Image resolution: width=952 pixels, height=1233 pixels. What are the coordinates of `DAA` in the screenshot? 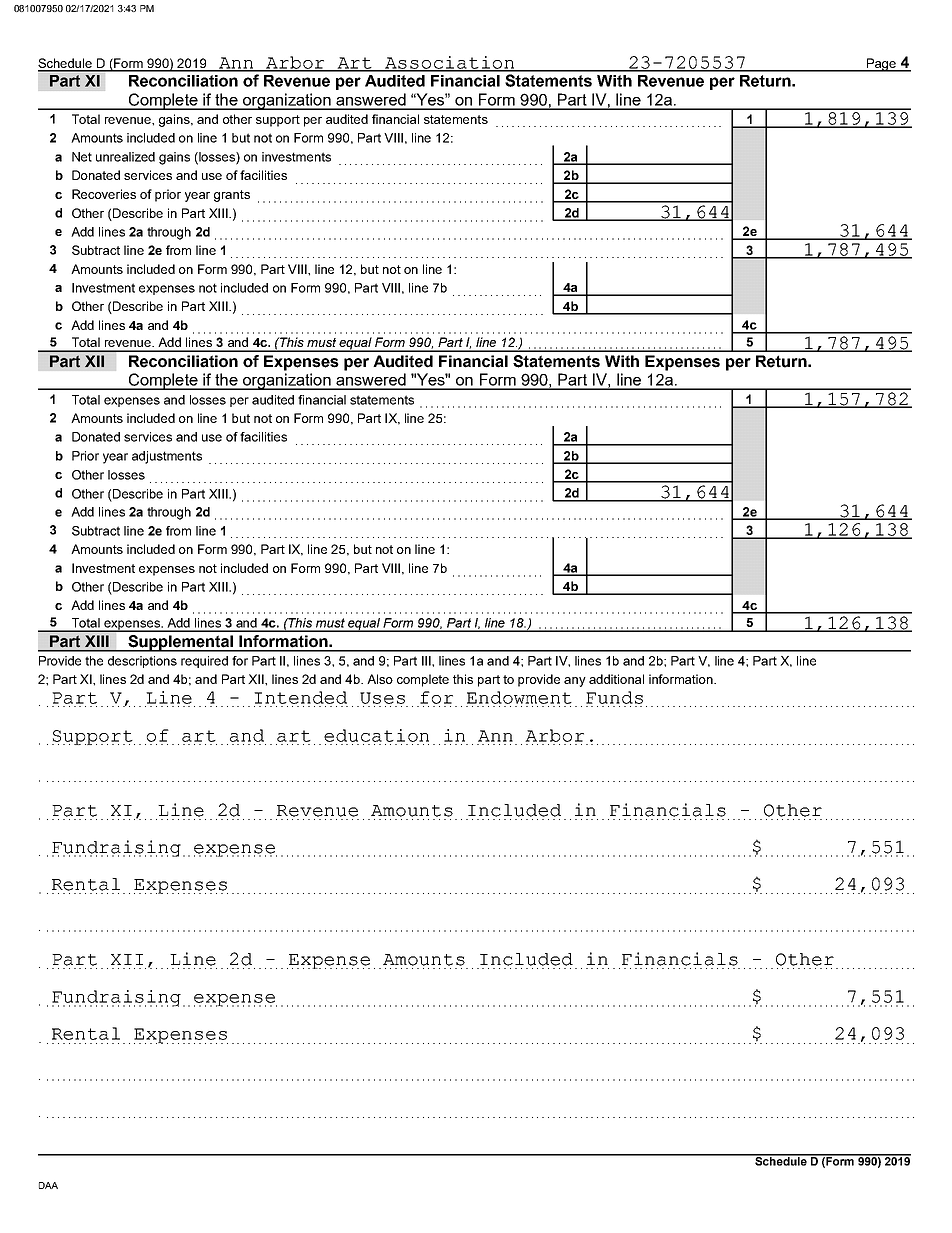 It's located at (48, 1185).
